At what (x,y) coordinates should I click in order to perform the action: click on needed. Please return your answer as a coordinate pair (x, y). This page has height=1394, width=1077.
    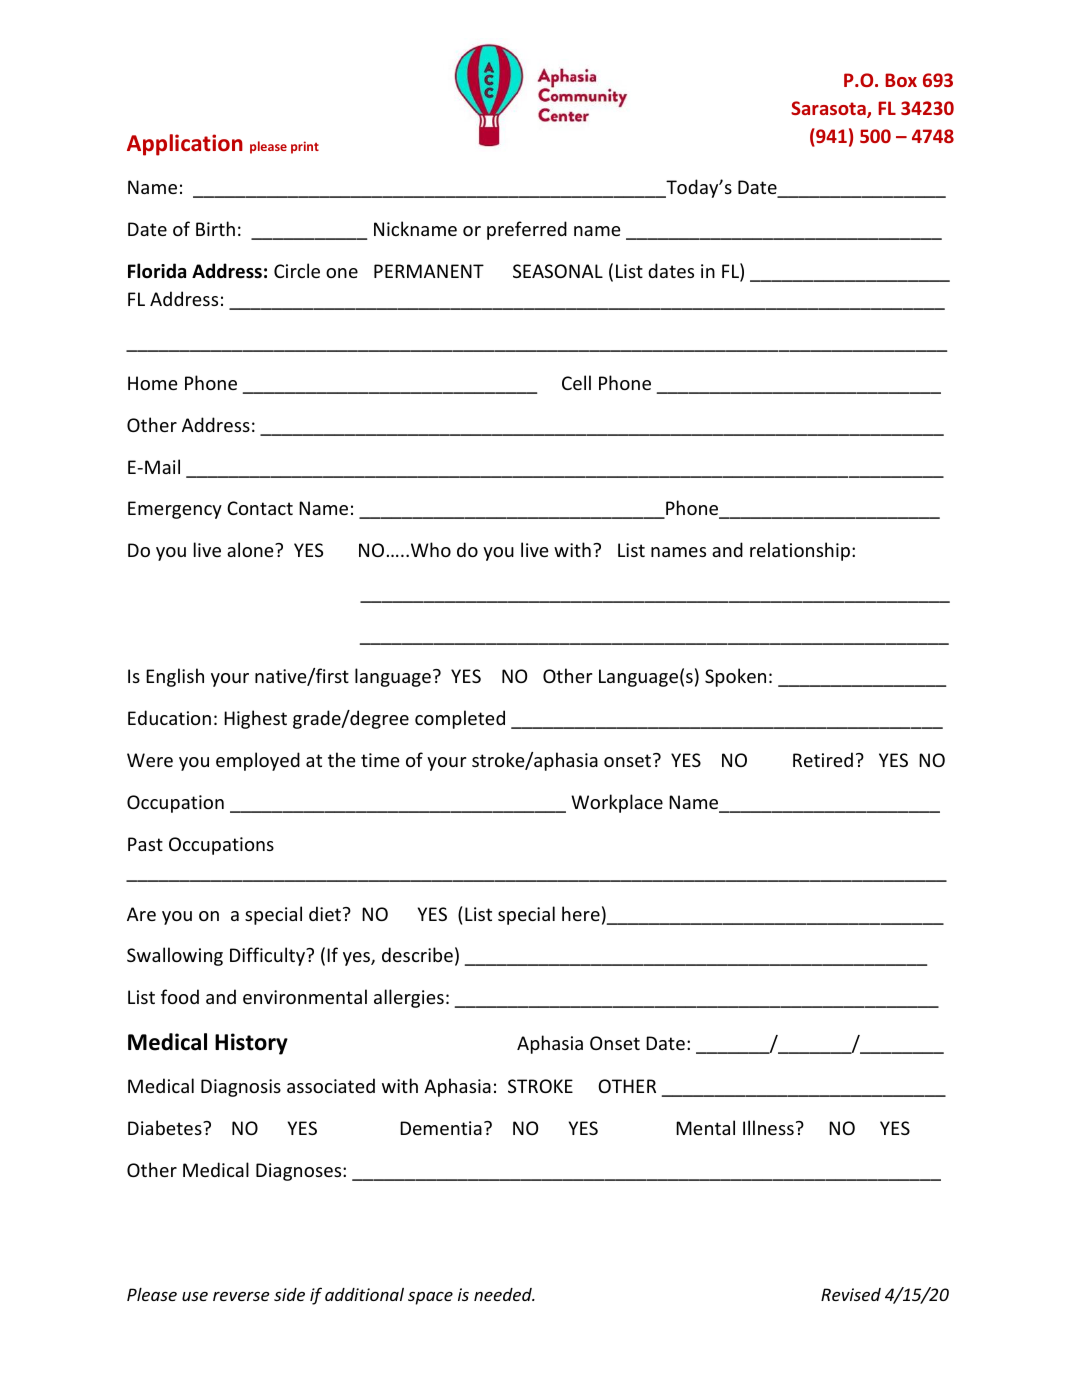
    Looking at the image, I should click on (504, 1294).
